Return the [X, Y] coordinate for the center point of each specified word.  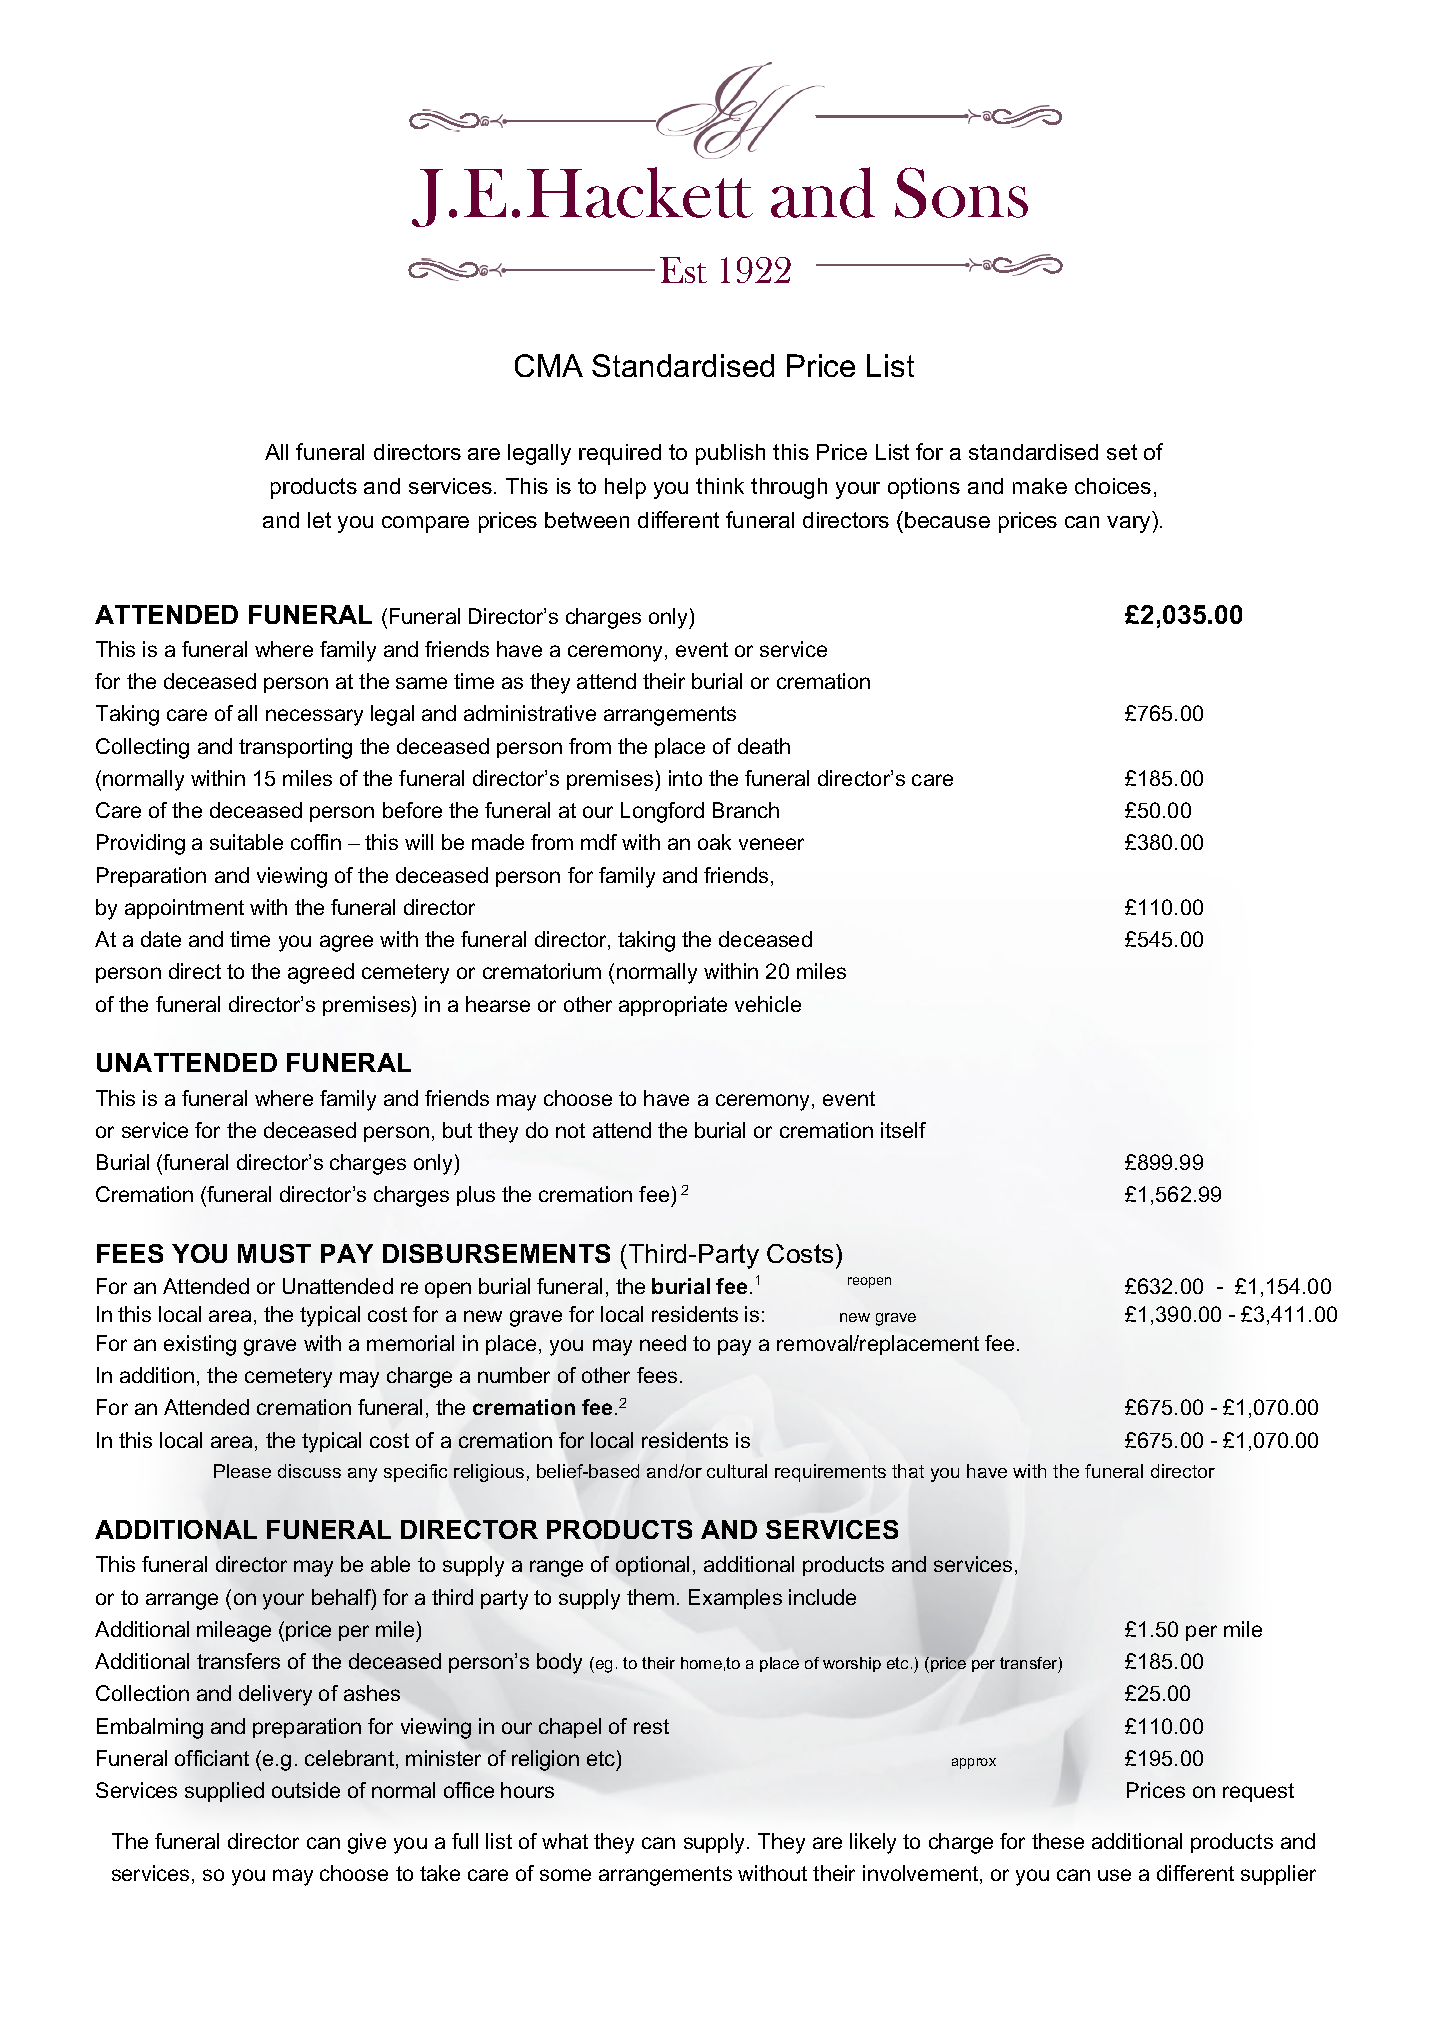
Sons [961, 192]
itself [903, 1130]
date [161, 939]
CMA [549, 365]
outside [306, 1790]
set [1122, 452]
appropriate [673, 1006]
